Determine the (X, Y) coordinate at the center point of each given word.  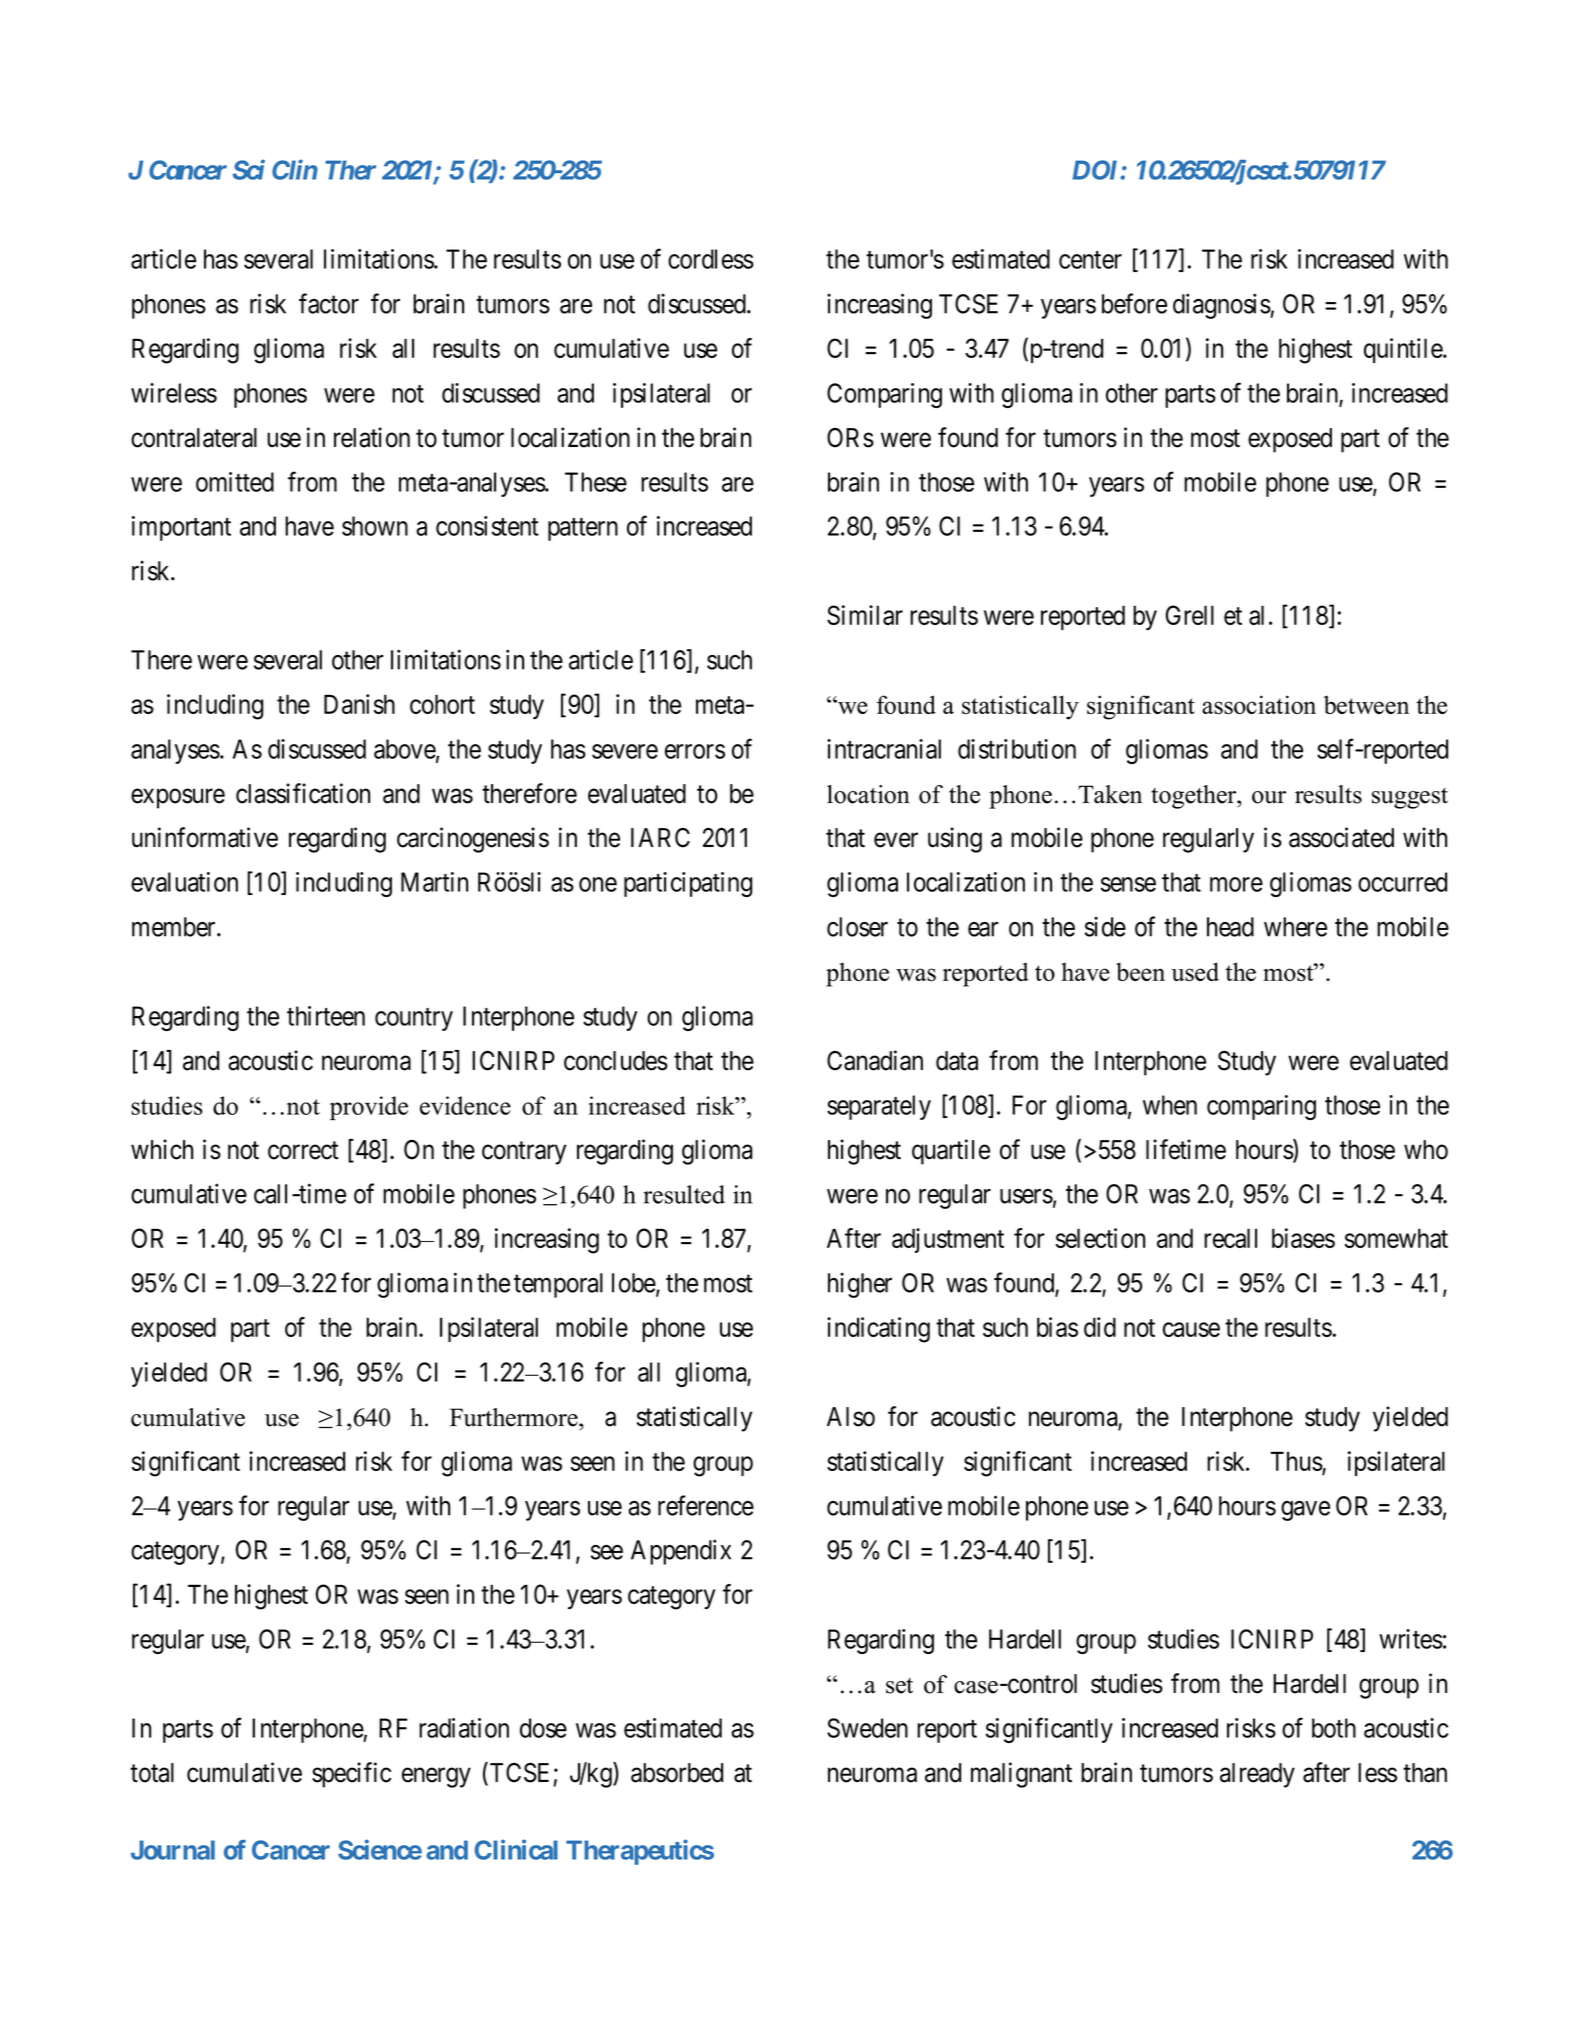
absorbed (677, 1773)
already (1257, 1775)
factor (329, 303)
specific (351, 1775)
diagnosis (1222, 306)
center (1090, 260)
